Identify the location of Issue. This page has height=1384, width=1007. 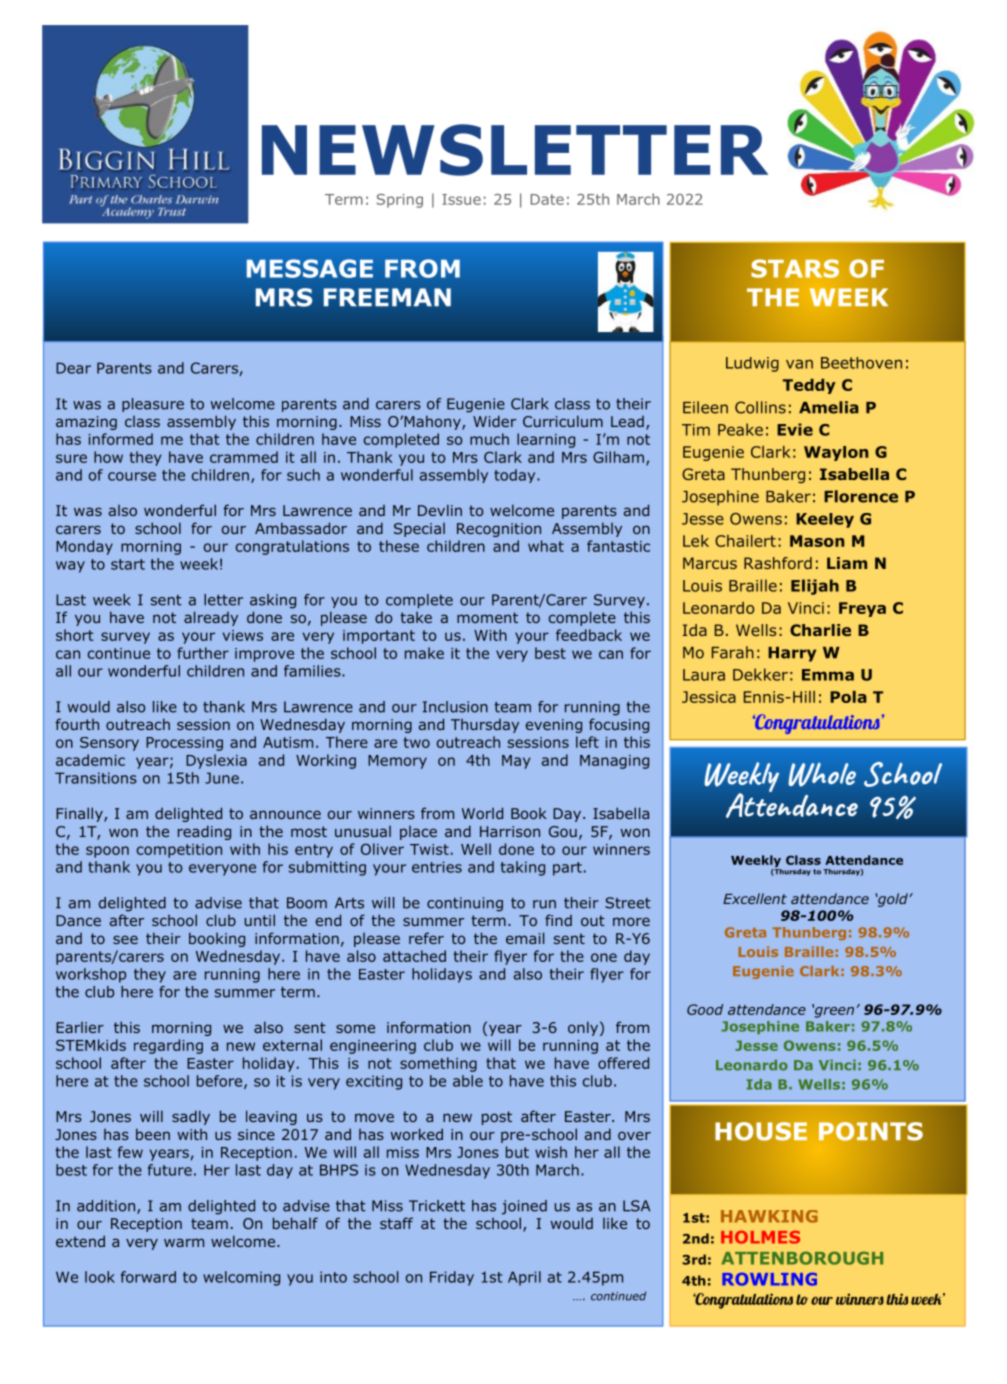
(461, 199).
